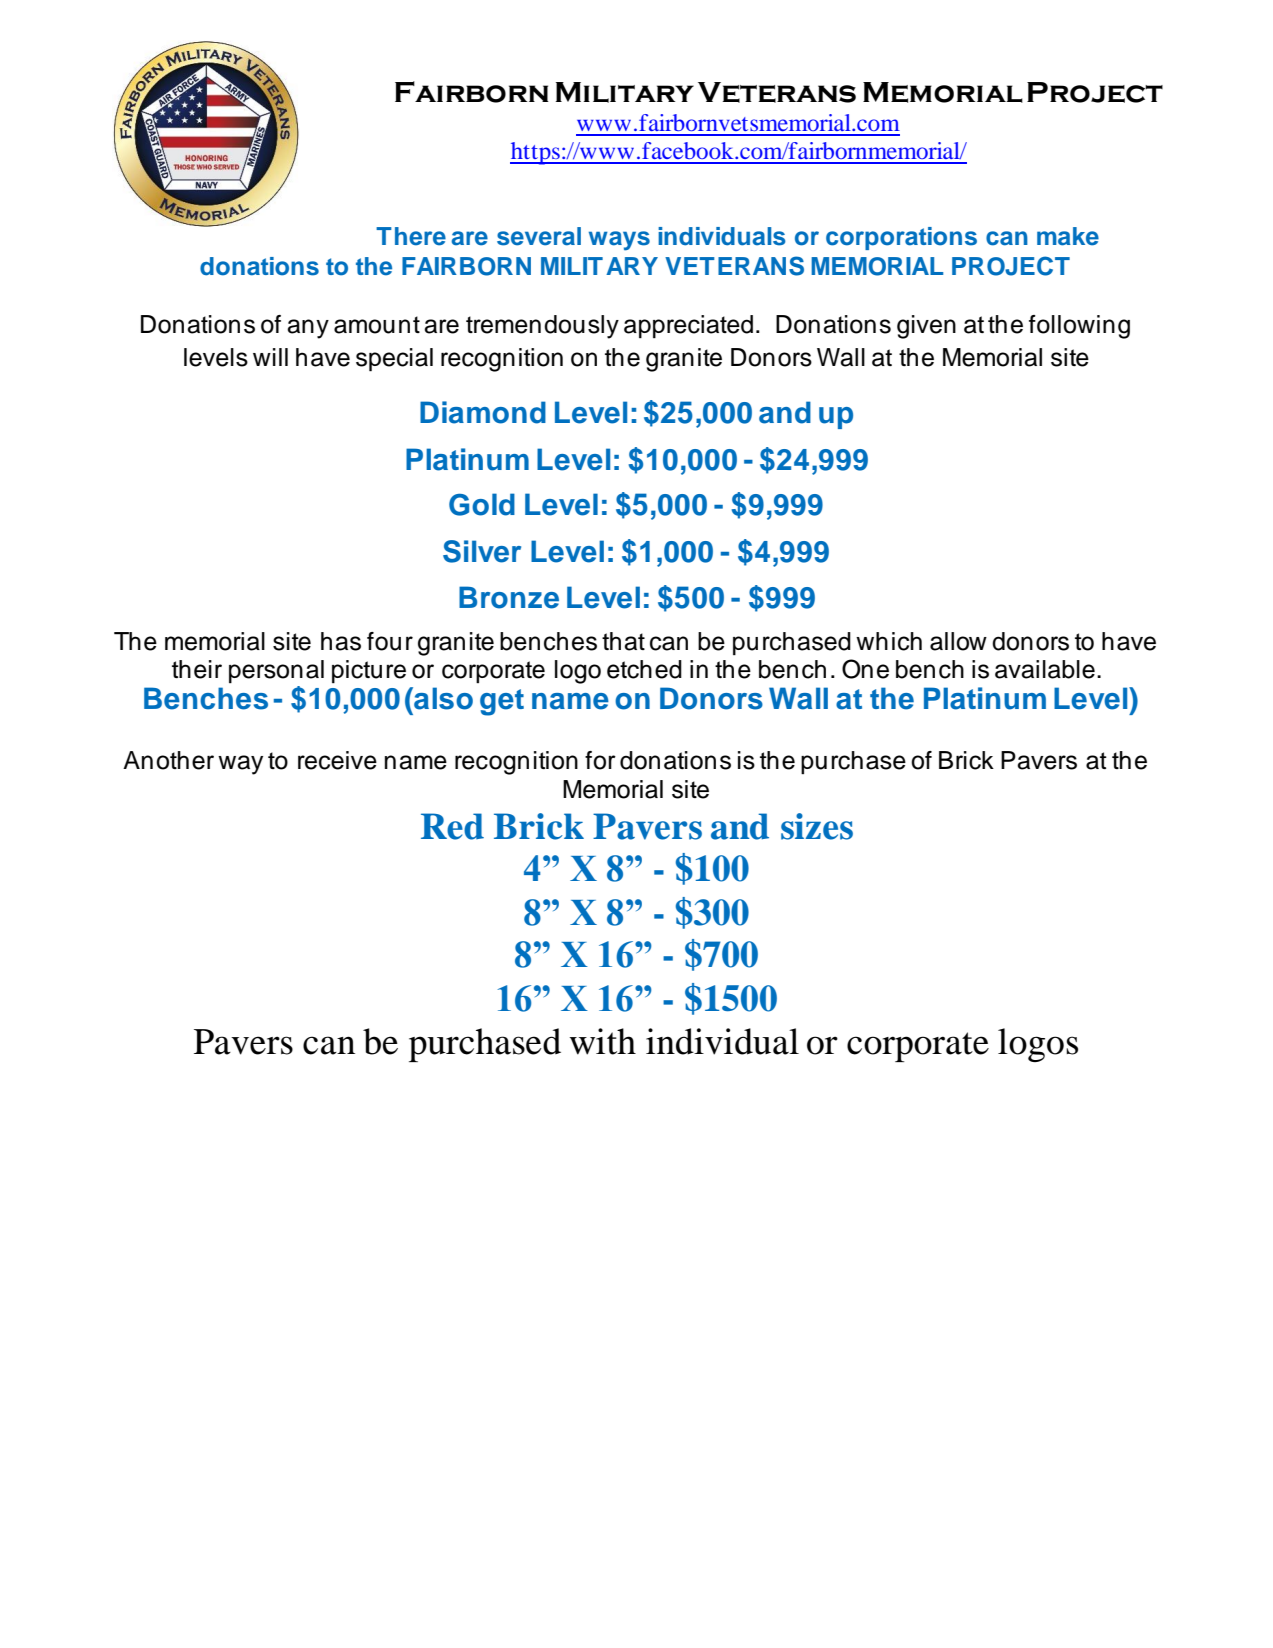 The image size is (1273, 1648). I want to click on There, so click(411, 236).
